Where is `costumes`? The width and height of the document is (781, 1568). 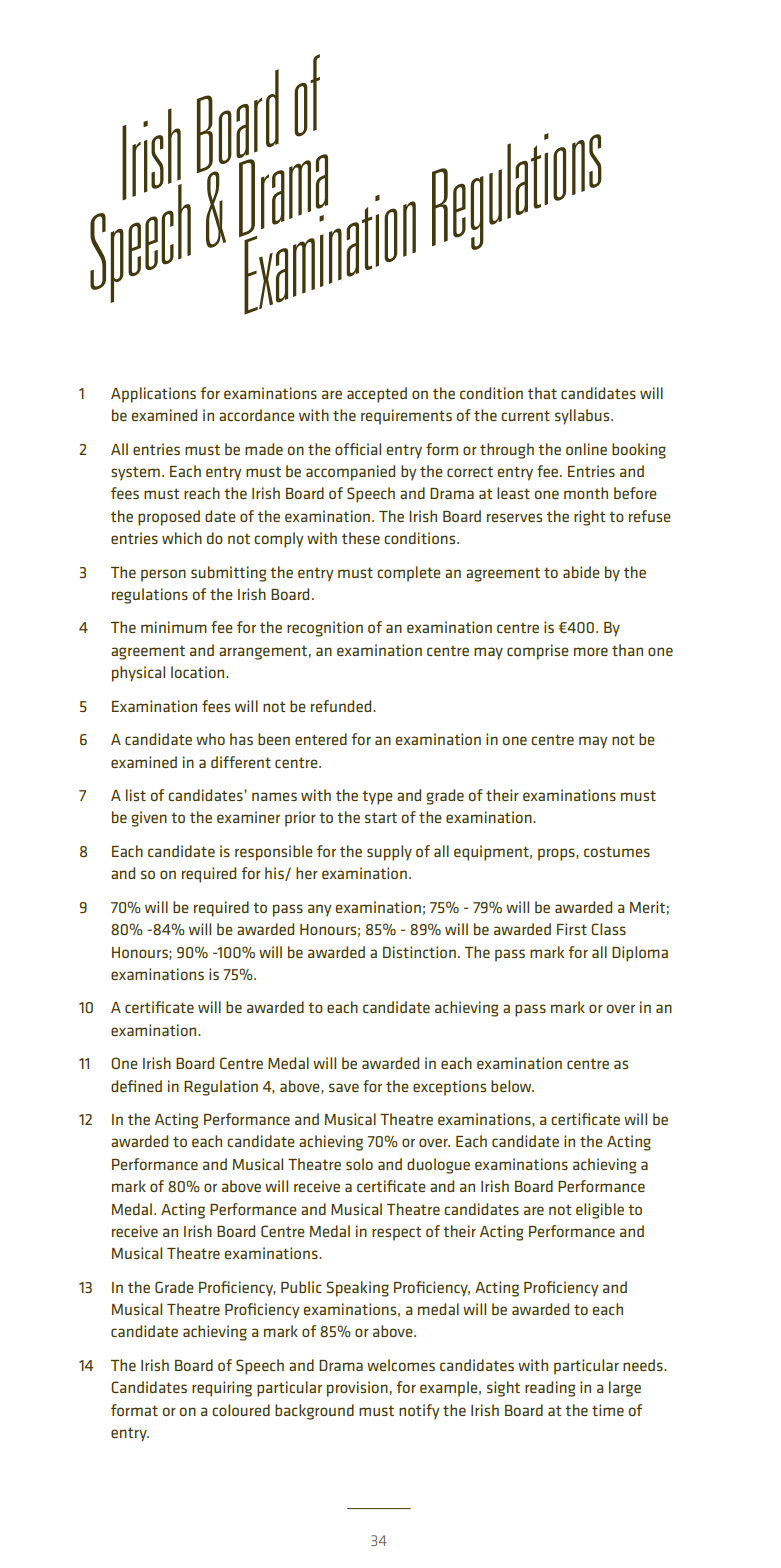 costumes is located at coordinates (617, 851).
